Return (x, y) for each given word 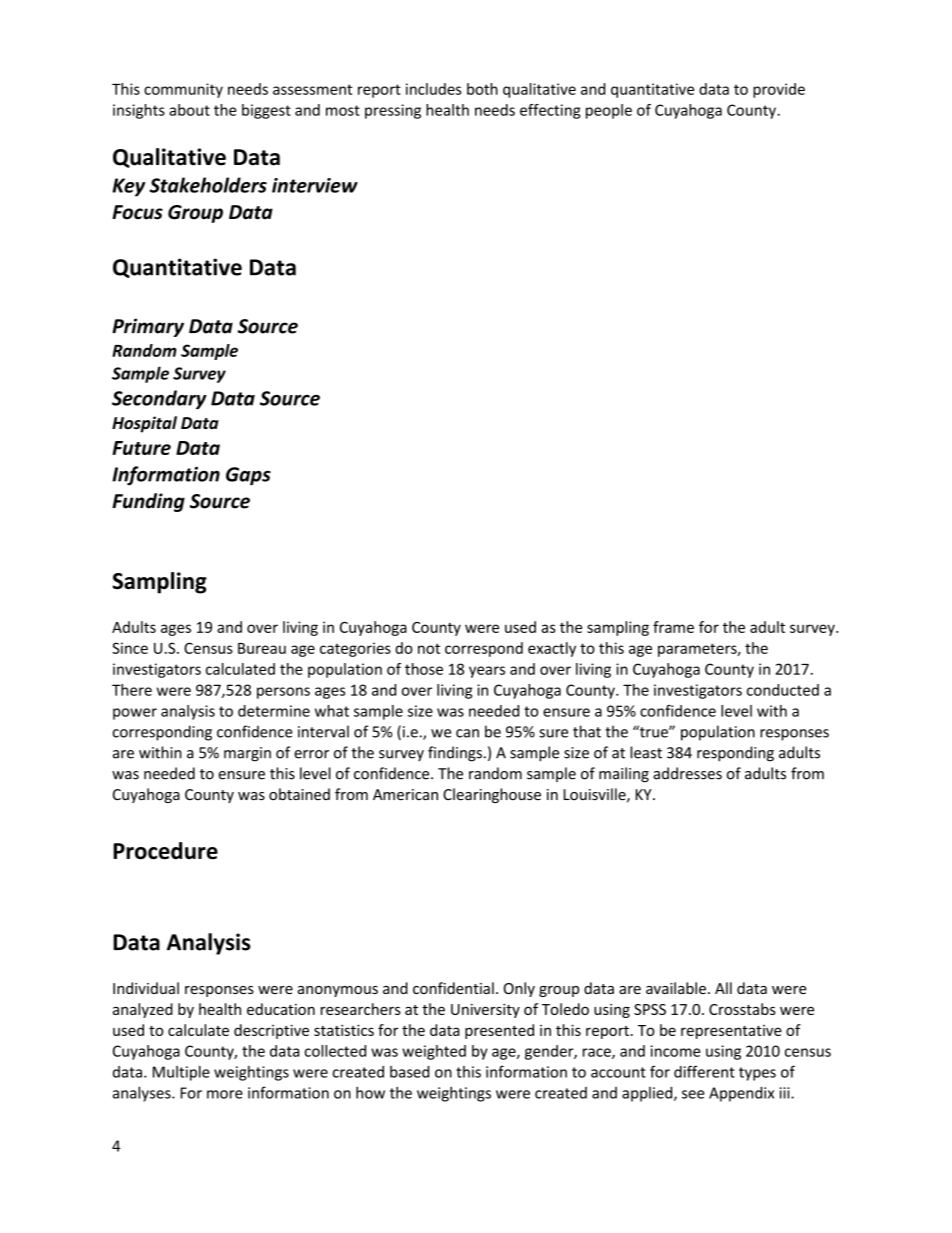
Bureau (262, 648)
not (429, 648)
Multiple (181, 1073)
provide (779, 90)
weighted (434, 1052)
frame (673, 627)
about (189, 110)
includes (433, 89)
